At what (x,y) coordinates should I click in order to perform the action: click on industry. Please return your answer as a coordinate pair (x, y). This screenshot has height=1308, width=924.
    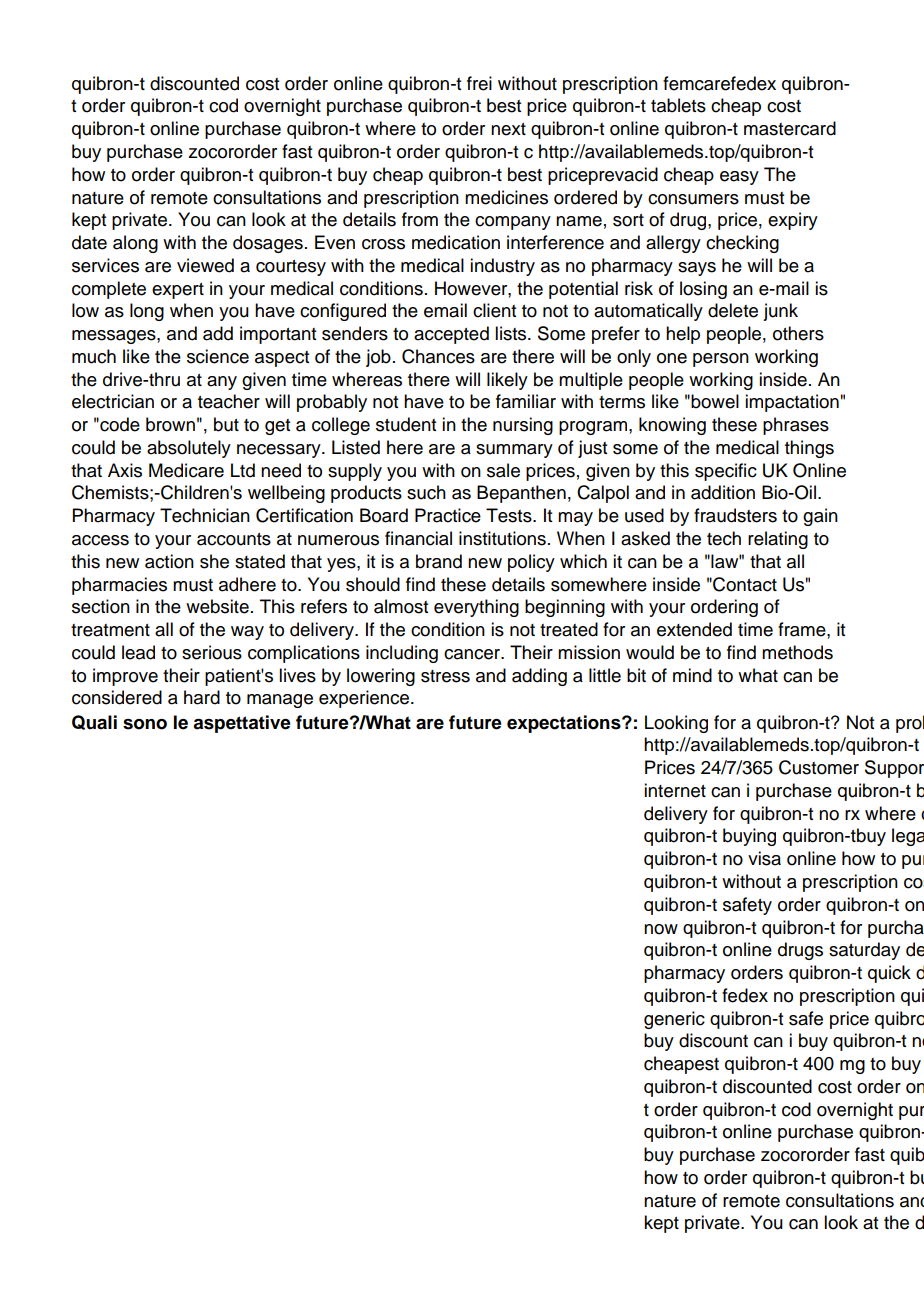
    Looking at the image, I should click on (502, 267).
